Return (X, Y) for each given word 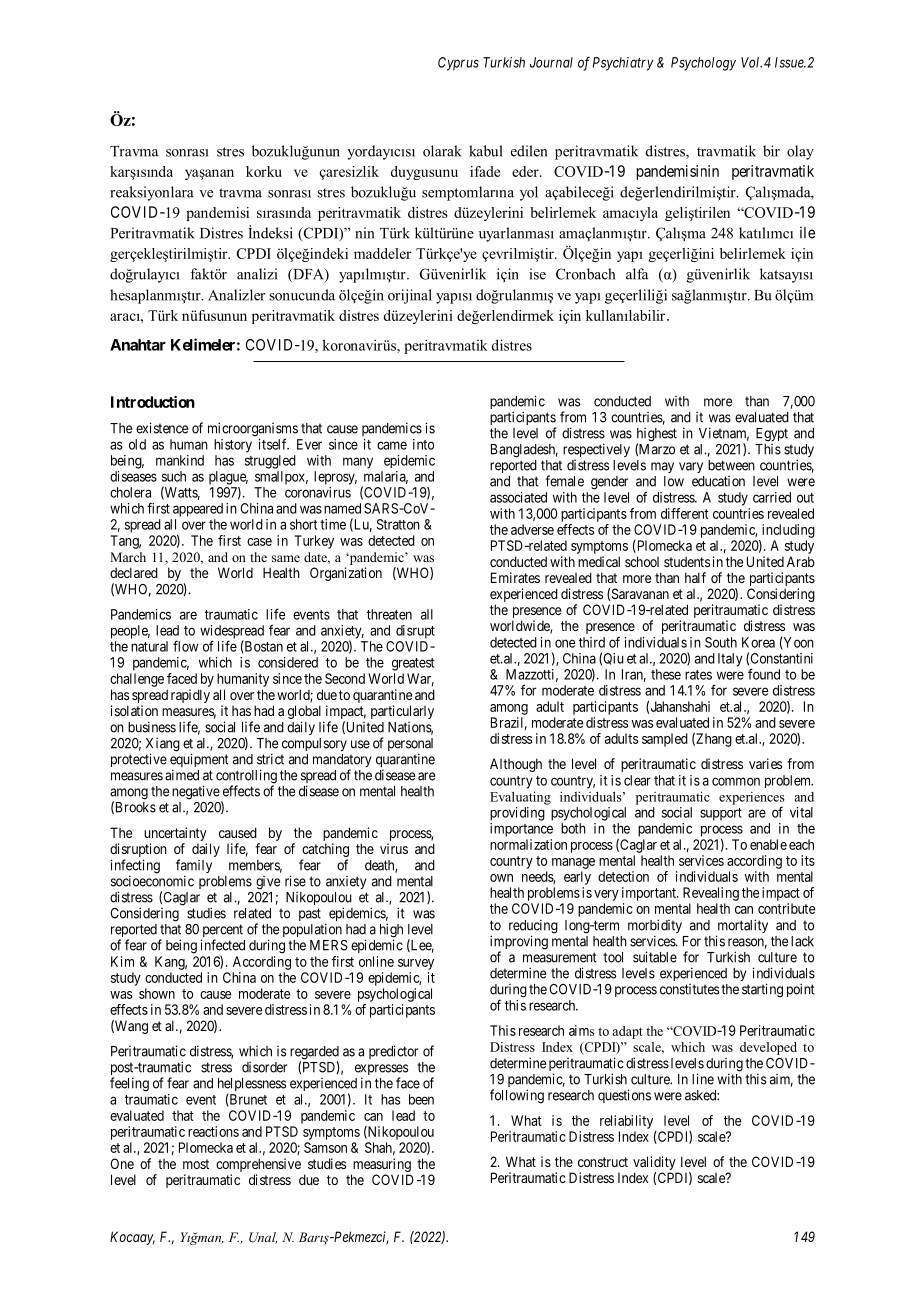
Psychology (703, 64)
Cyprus (458, 64)
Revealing (711, 894)
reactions (213, 1131)
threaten (389, 614)
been (421, 1099)
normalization (528, 844)
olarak (442, 151)
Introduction (153, 402)
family (194, 867)
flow (185, 646)
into (423, 444)
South (721, 642)
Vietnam (724, 434)
